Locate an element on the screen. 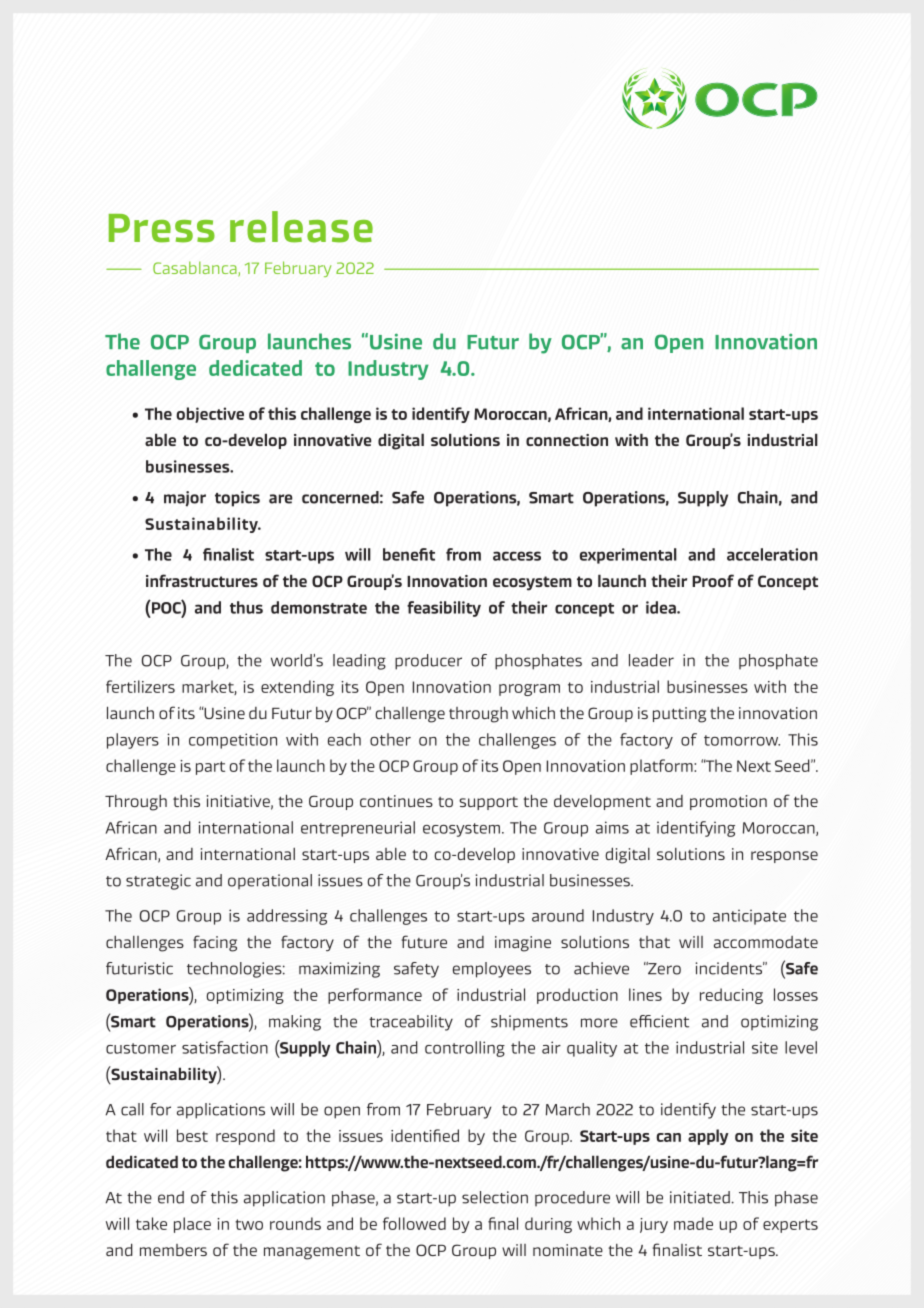 The height and width of the screenshot is (1308, 924). competition is located at coordinates (233, 741).
